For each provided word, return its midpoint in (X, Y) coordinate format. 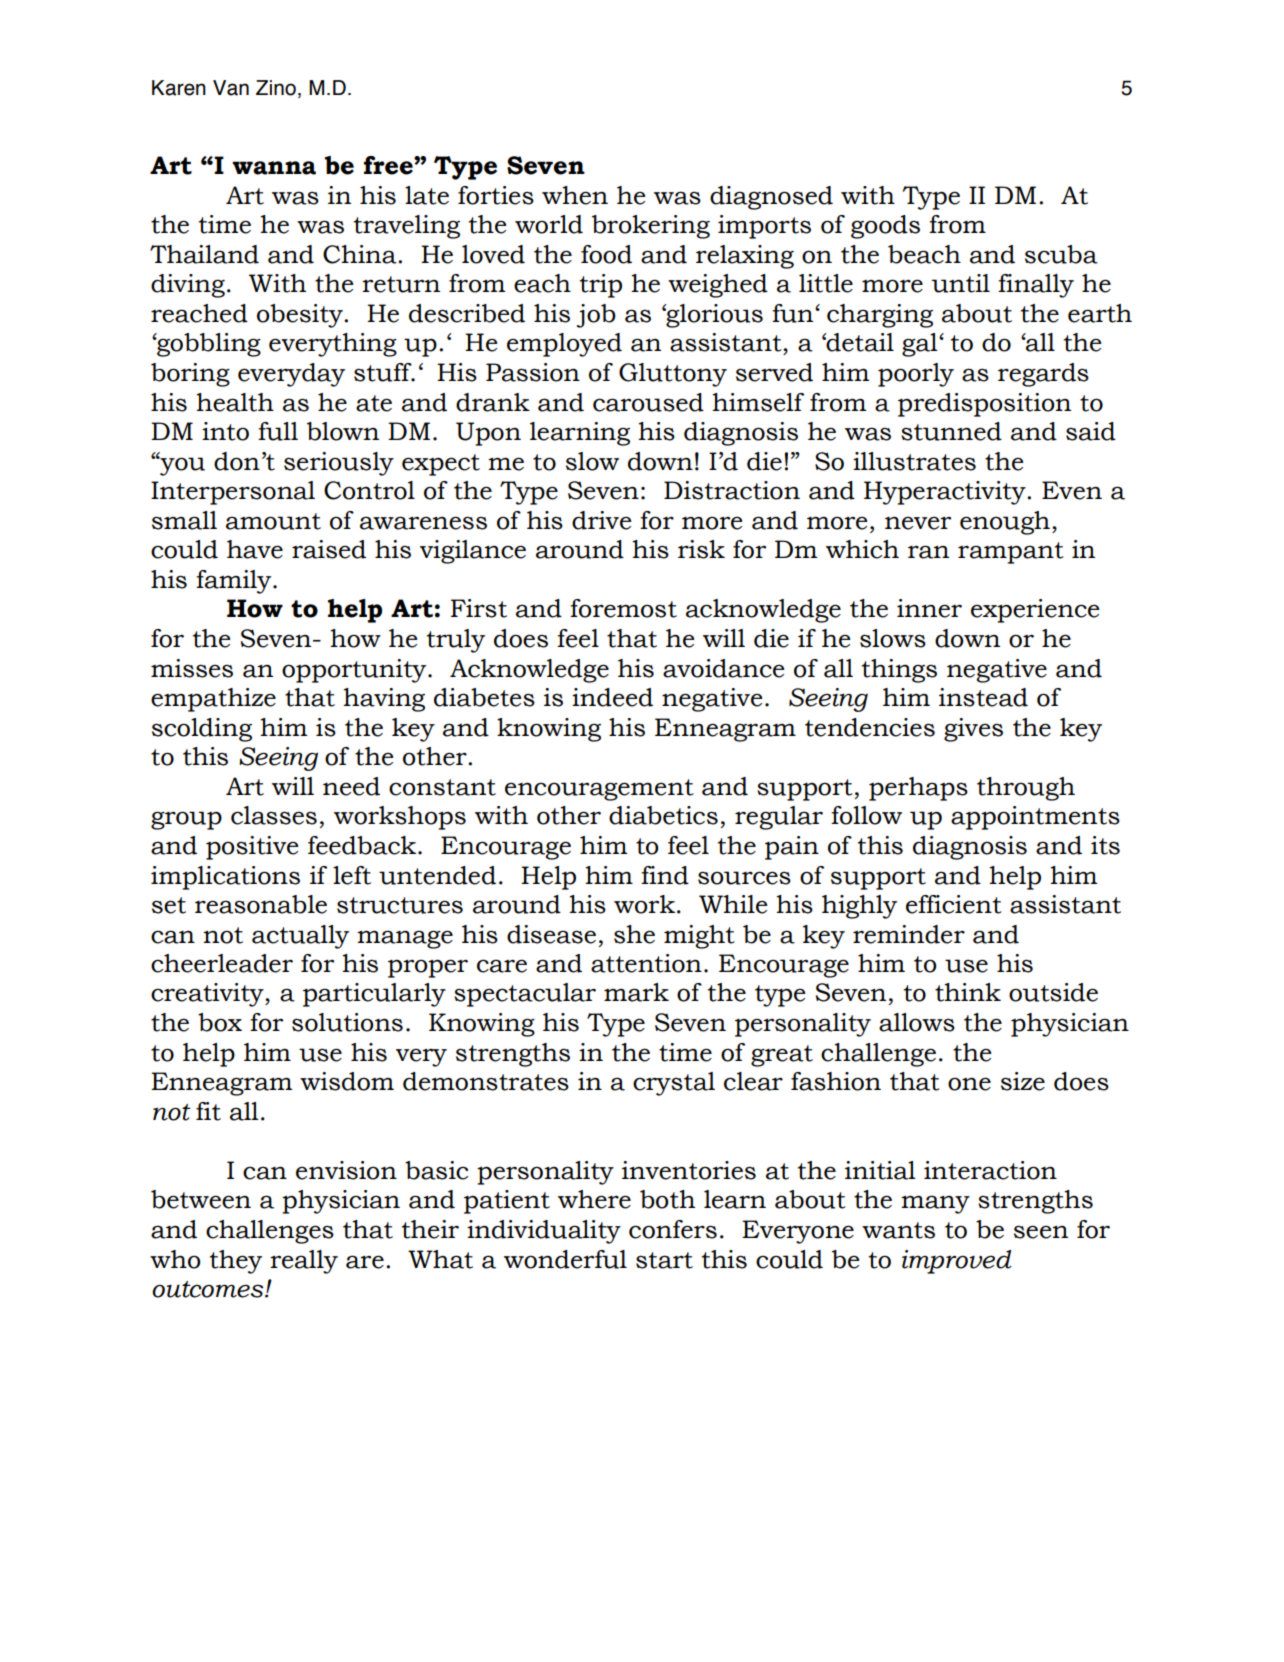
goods (885, 227)
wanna (274, 168)
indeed (612, 697)
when (575, 195)
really (304, 1262)
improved (957, 1262)
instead (983, 697)
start (664, 1260)
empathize (213, 700)
